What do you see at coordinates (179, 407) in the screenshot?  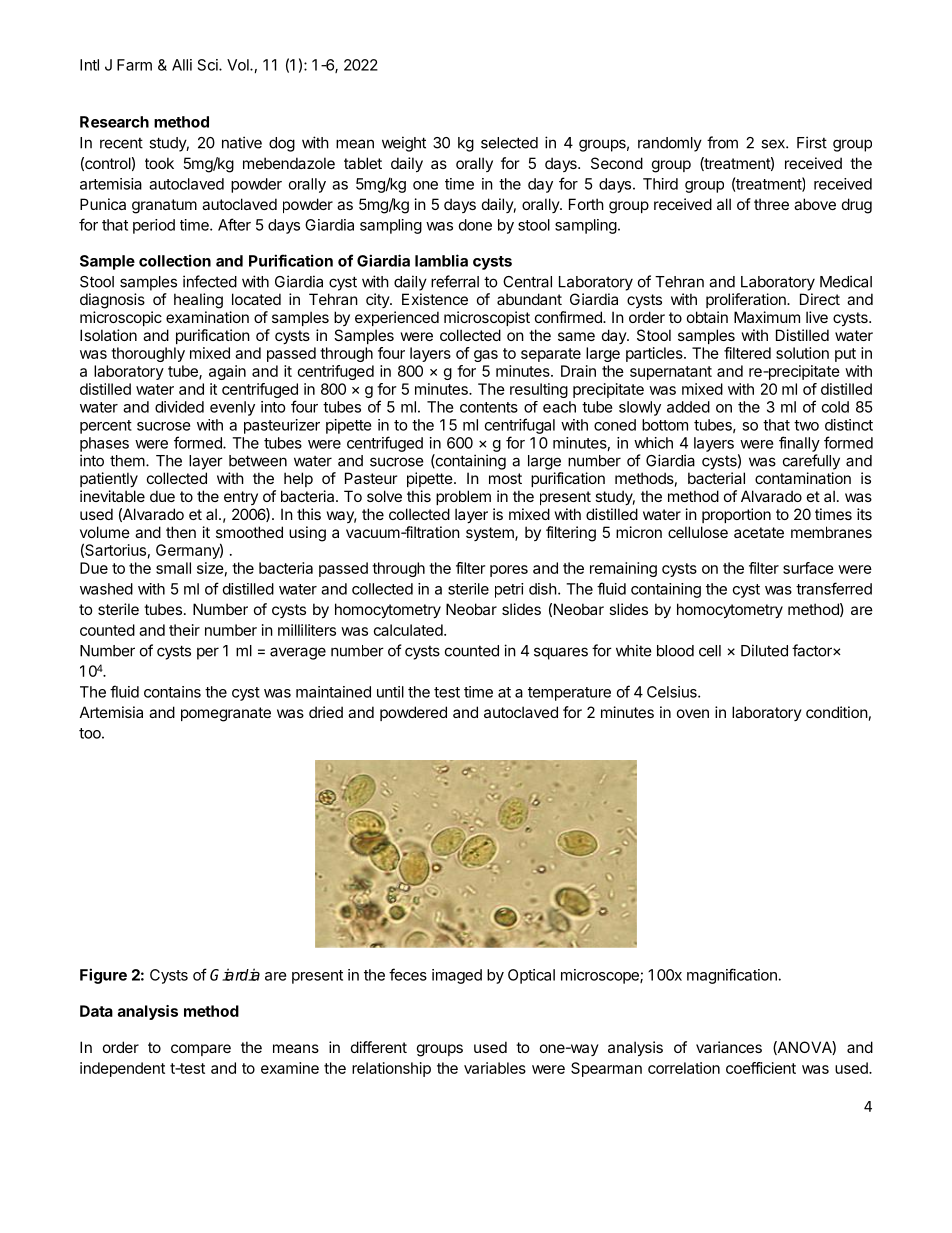 I see `divided` at bounding box center [179, 407].
